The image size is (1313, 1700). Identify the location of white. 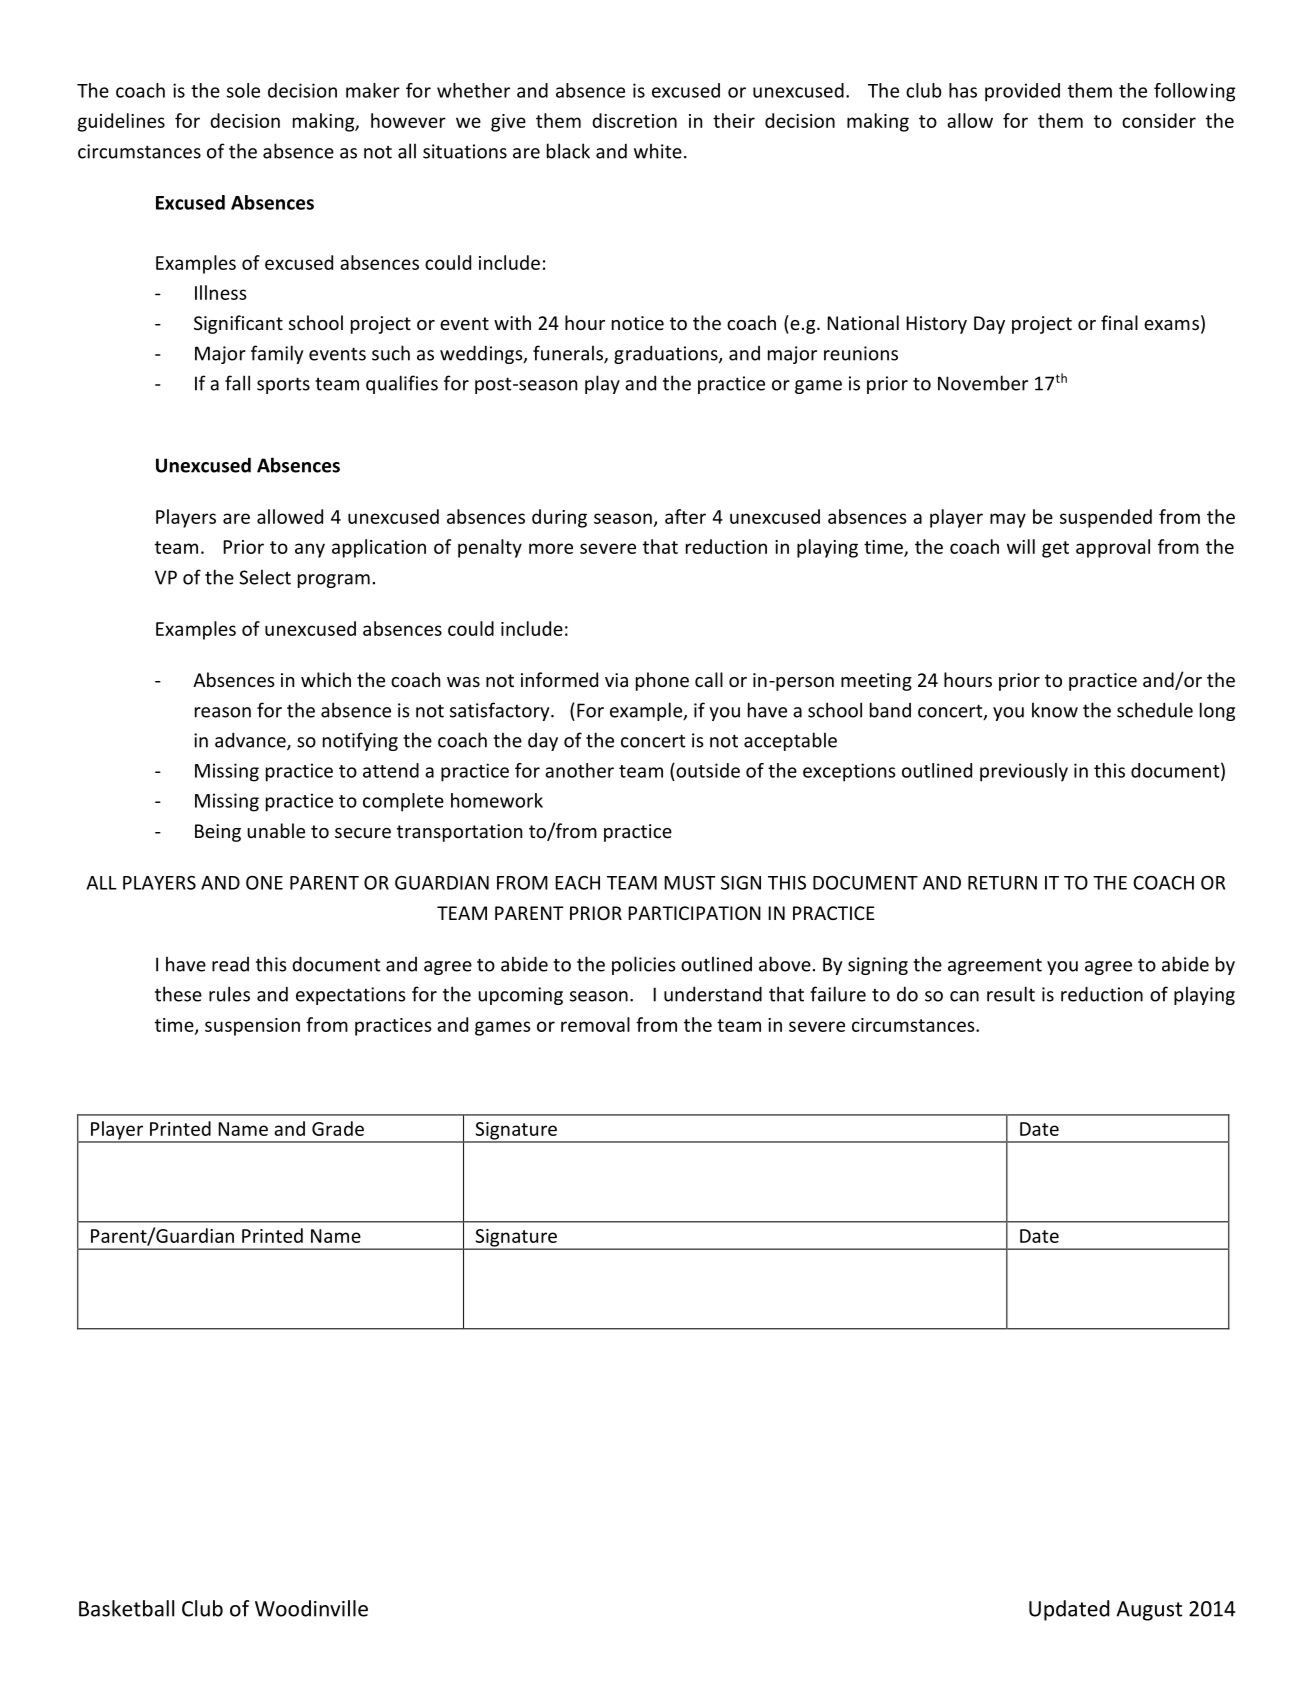
(658, 151).
